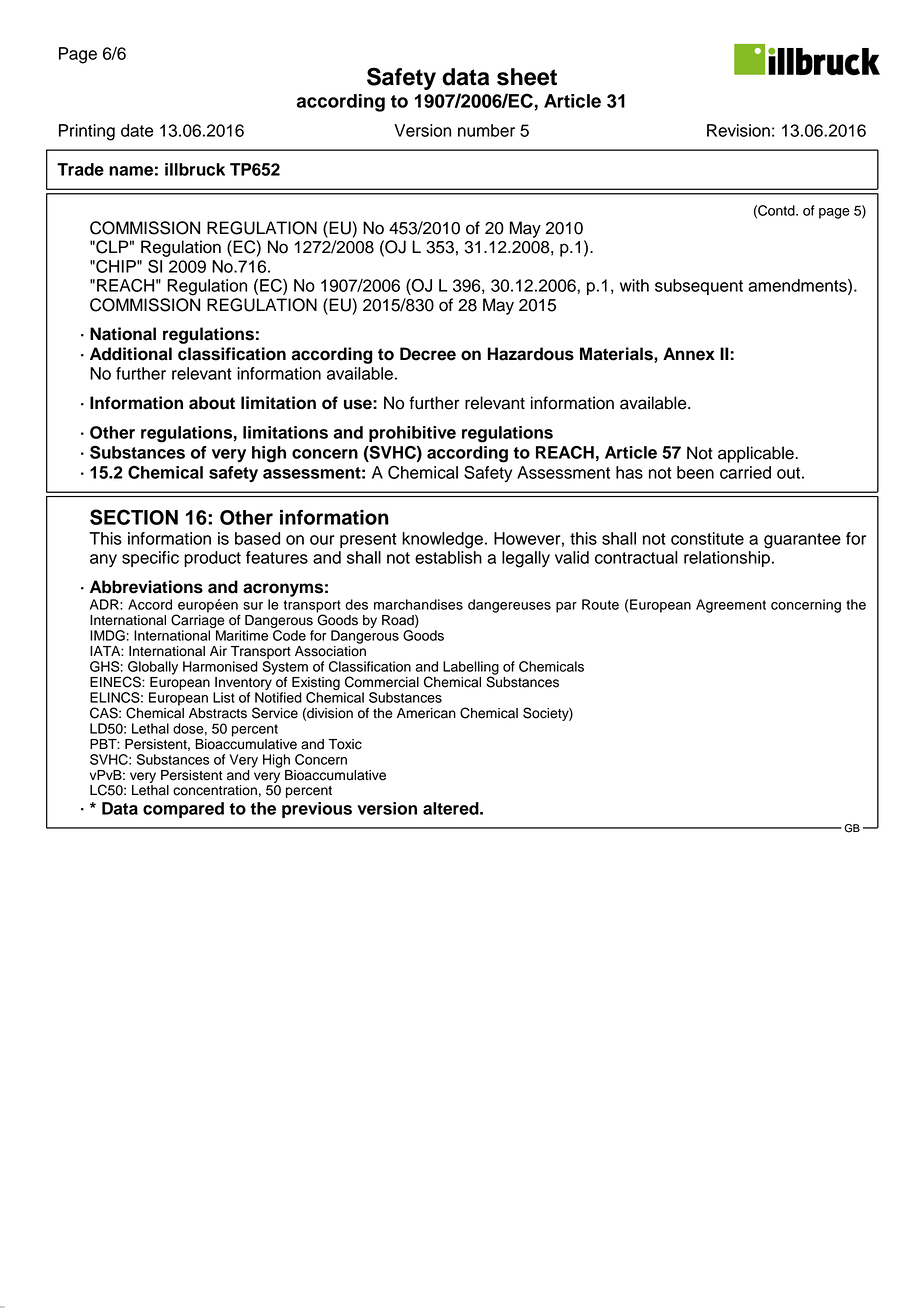 The image size is (924, 1308). Describe the element at coordinates (731, 606) in the screenshot. I see `Agreement` at that location.
